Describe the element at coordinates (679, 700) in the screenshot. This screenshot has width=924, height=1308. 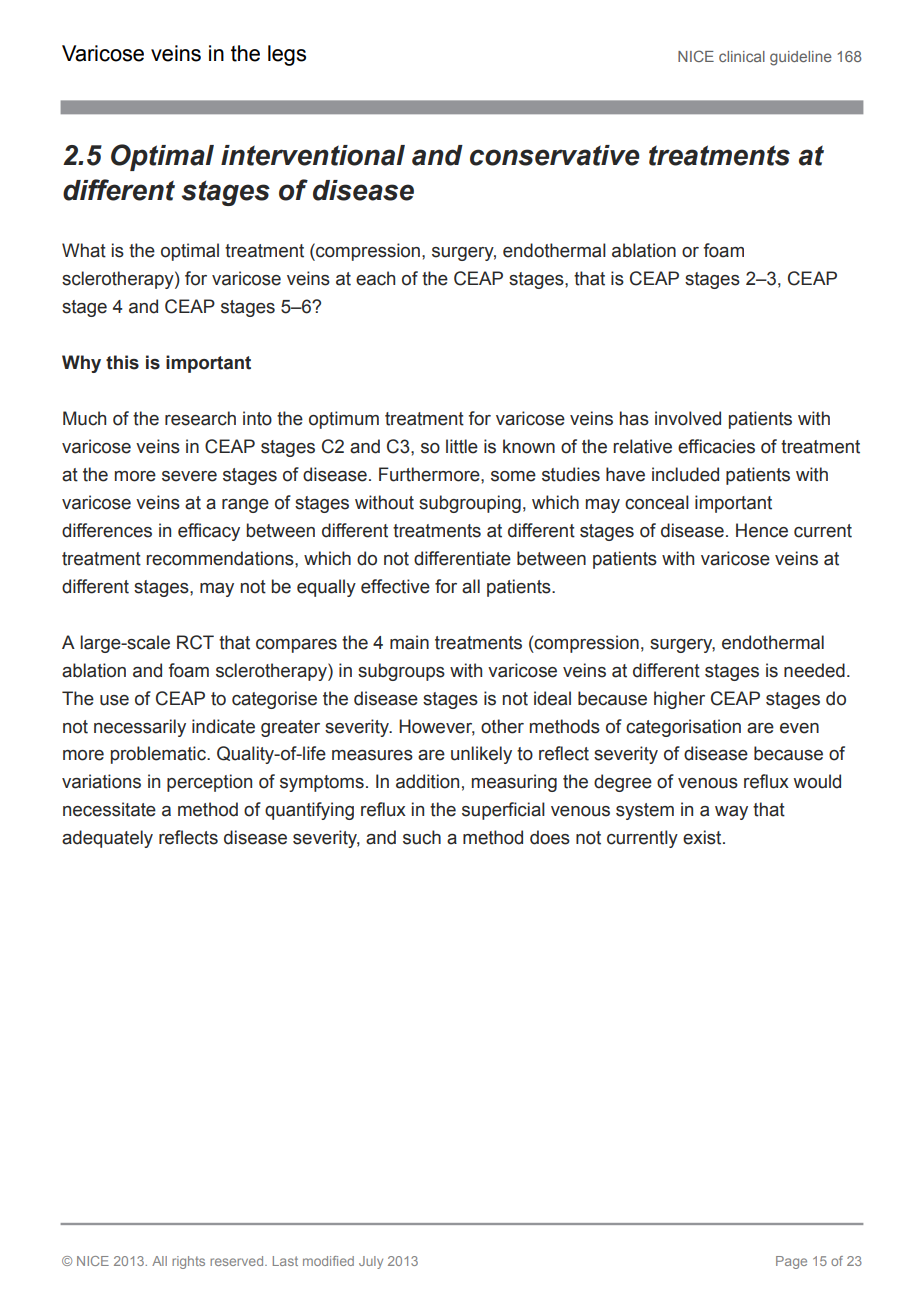
I see `higher` at that location.
